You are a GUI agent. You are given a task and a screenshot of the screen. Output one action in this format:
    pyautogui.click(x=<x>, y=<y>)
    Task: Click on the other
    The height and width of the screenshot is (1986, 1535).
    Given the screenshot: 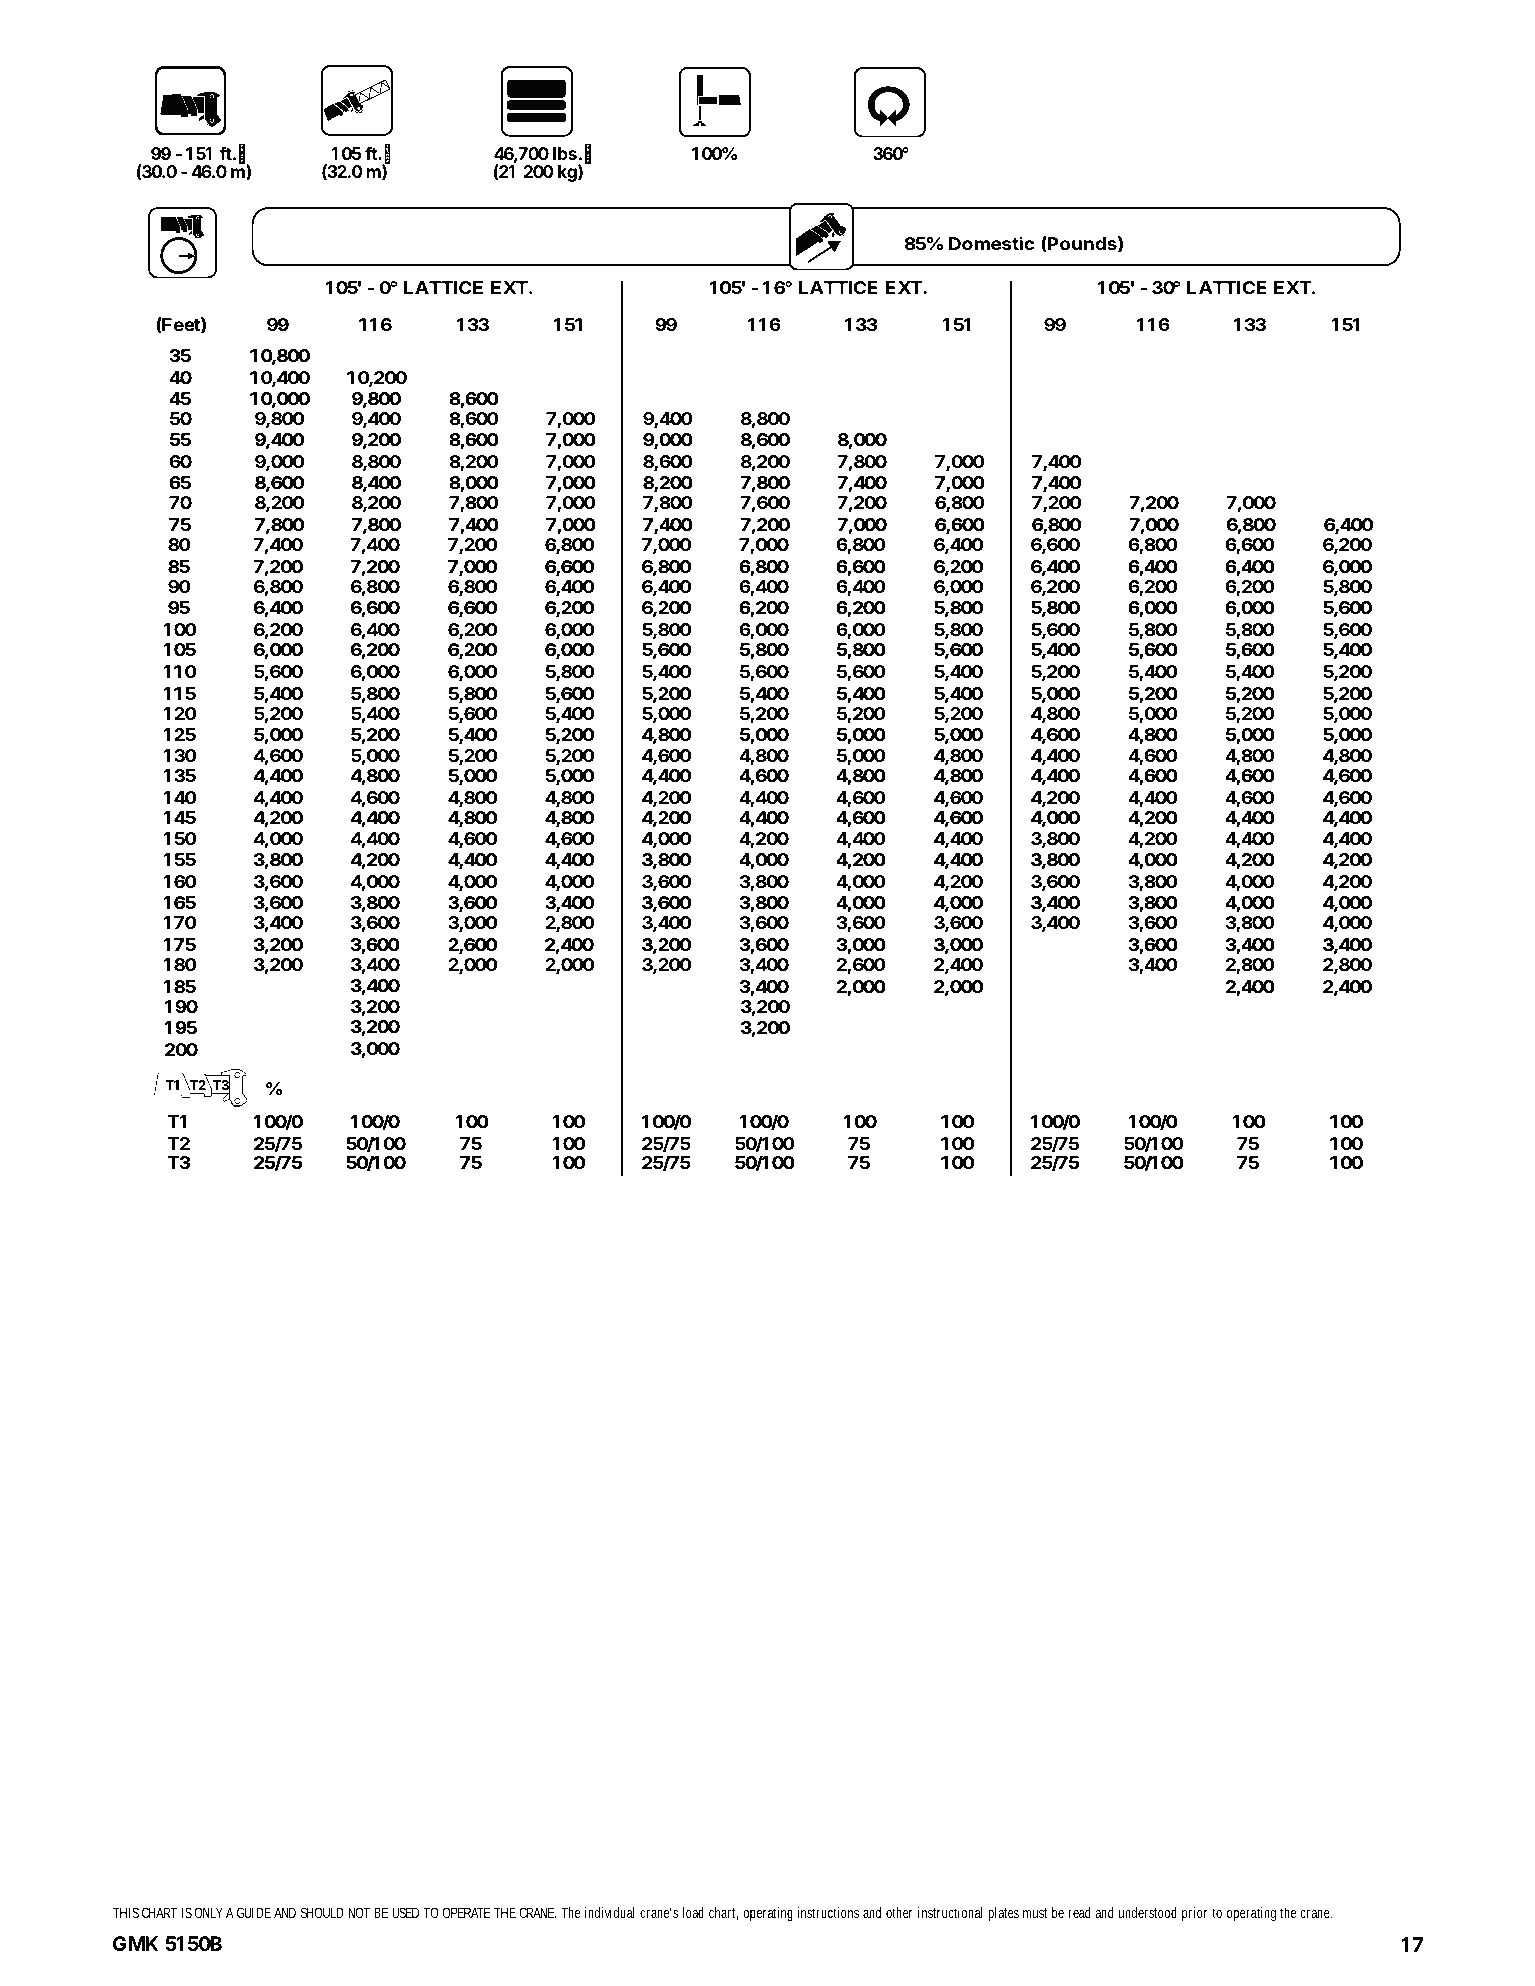 What is the action you would take?
    pyautogui.click(x=899, y=1912)
